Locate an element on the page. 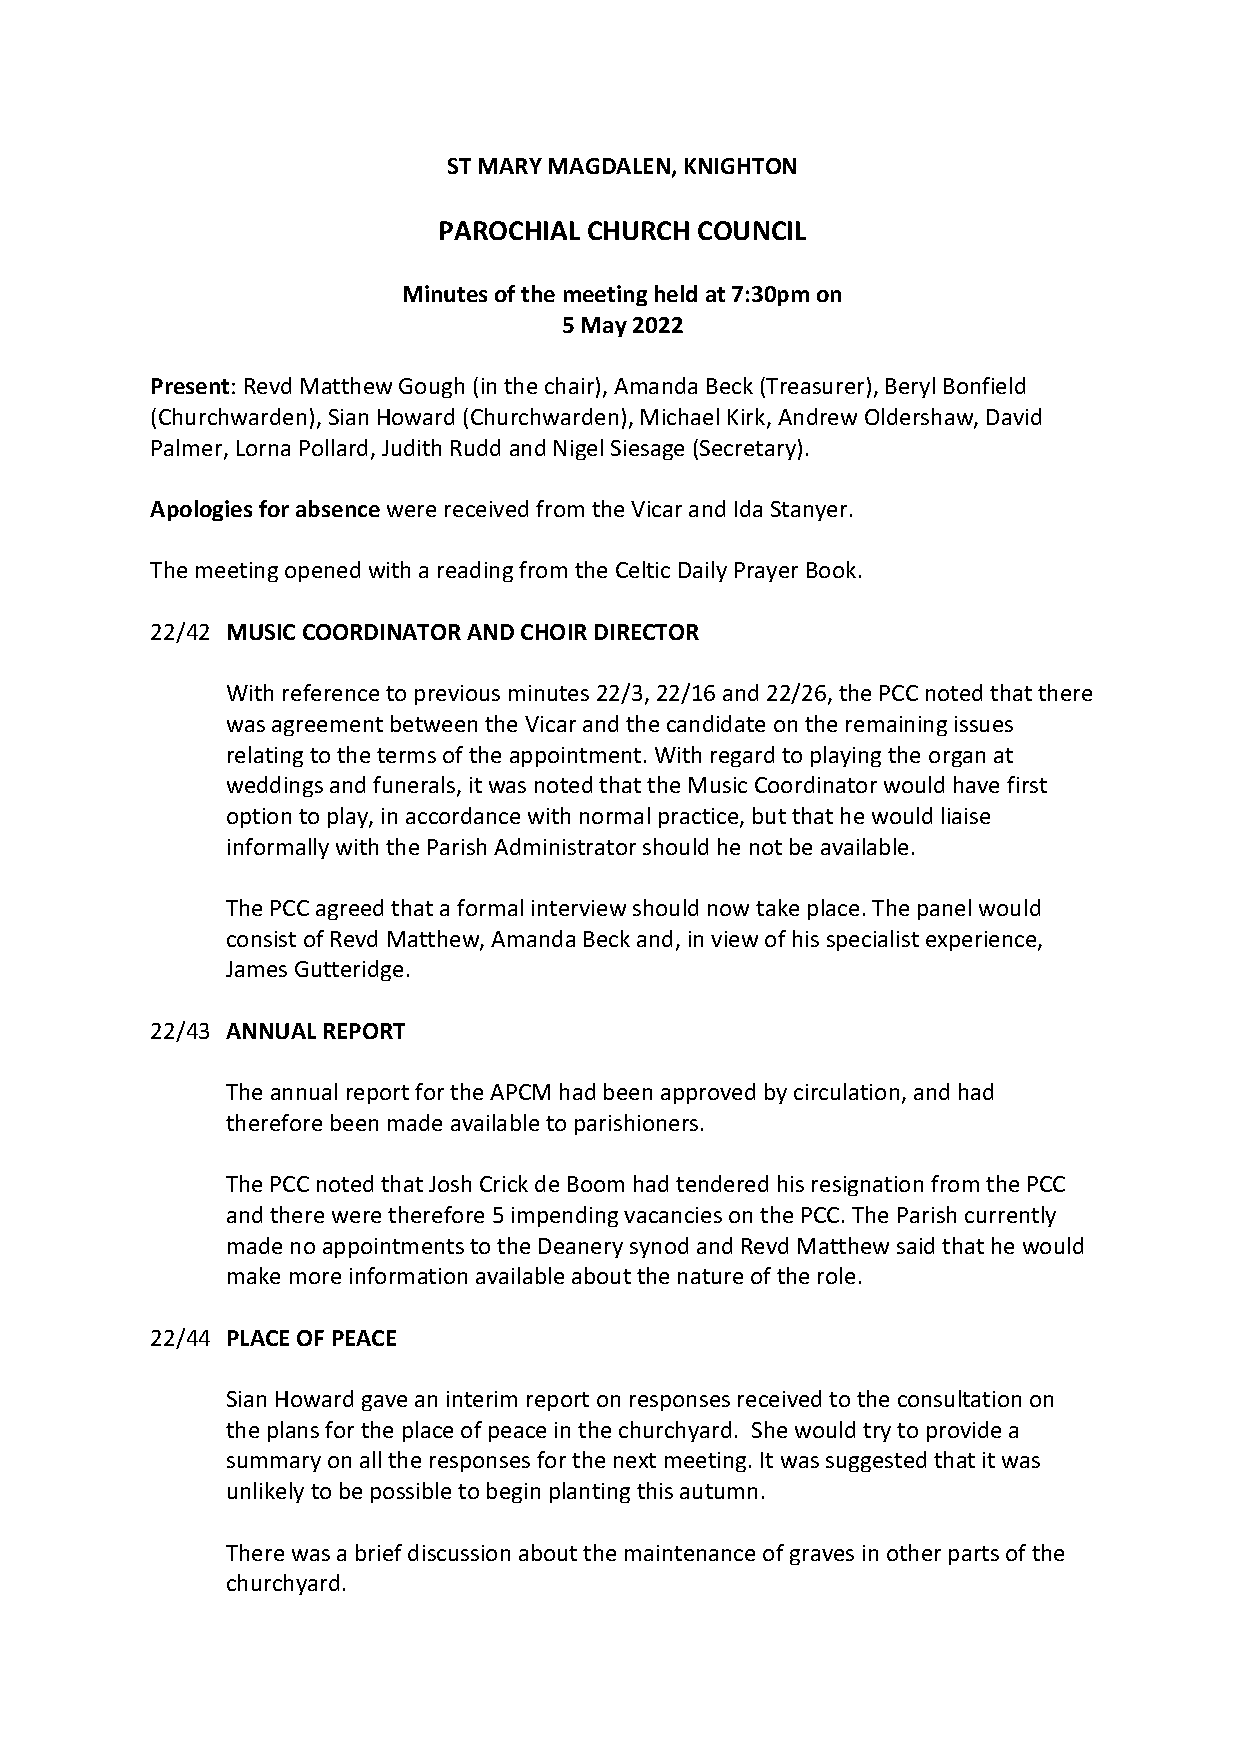  Celtic is located at coordinates (643, 569).
